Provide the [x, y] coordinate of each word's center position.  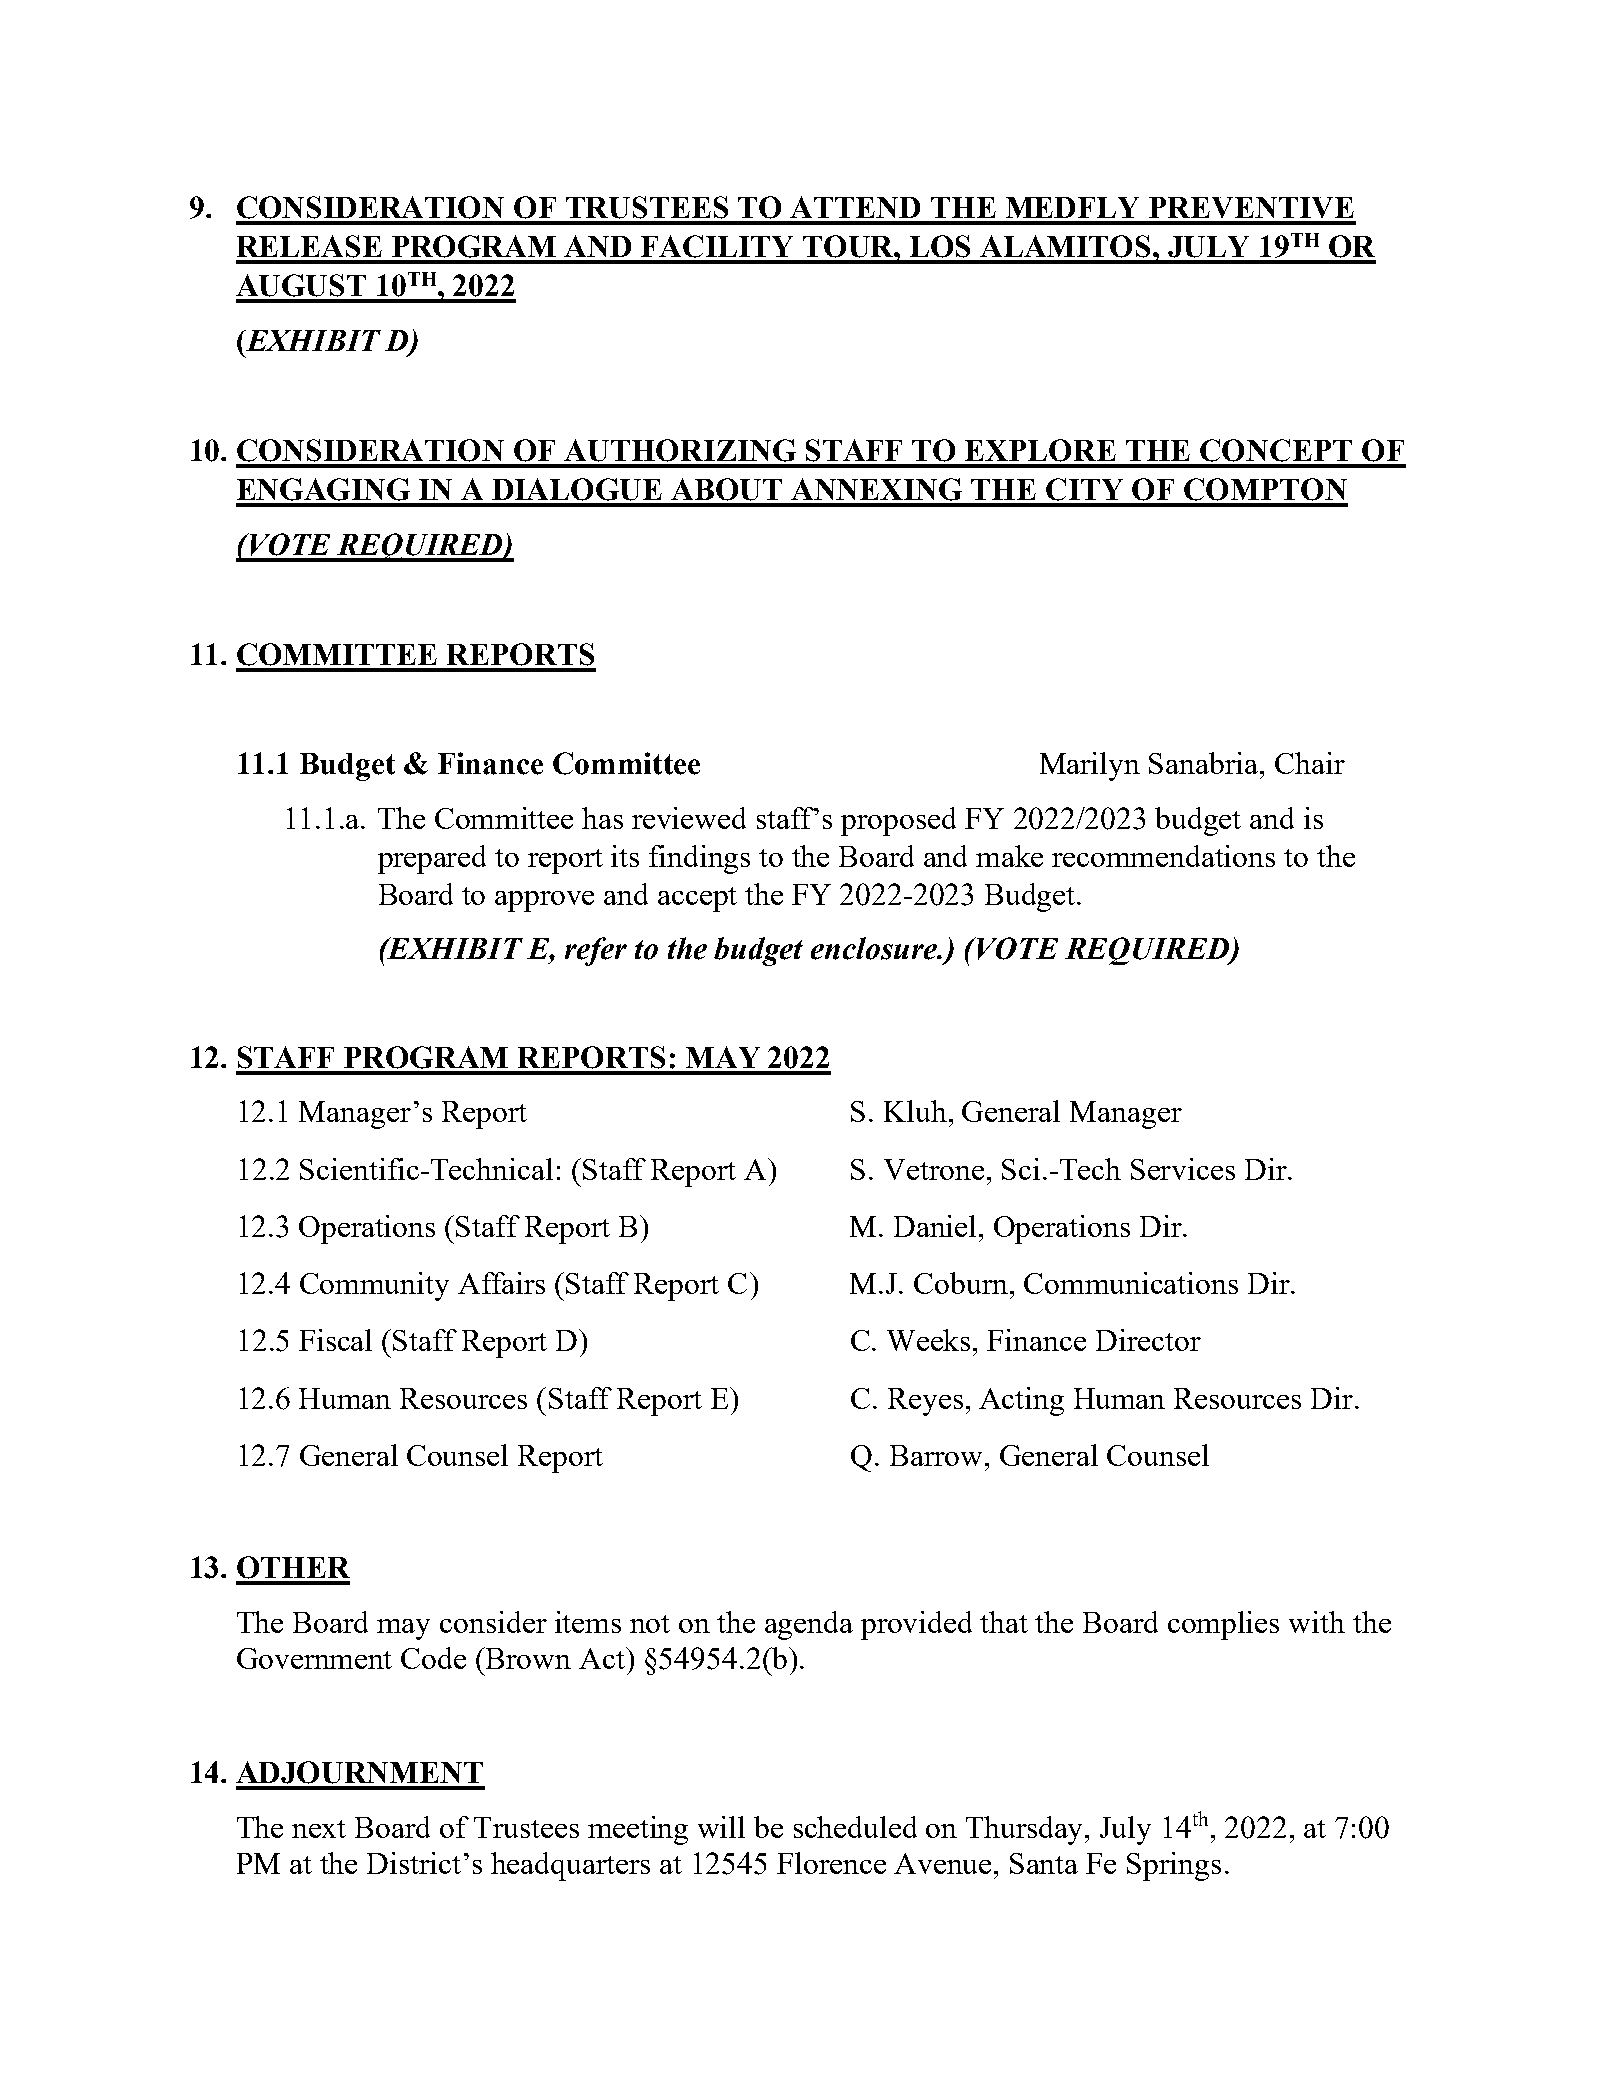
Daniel [937, 1226]
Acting [1021, 1401]
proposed [898, 821]
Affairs [501, 1283]
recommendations [1163, 856]
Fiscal [335, 1340]
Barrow [936, 1455]
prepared [432, 859]
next [319, 1829]
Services [1183, 1169]
